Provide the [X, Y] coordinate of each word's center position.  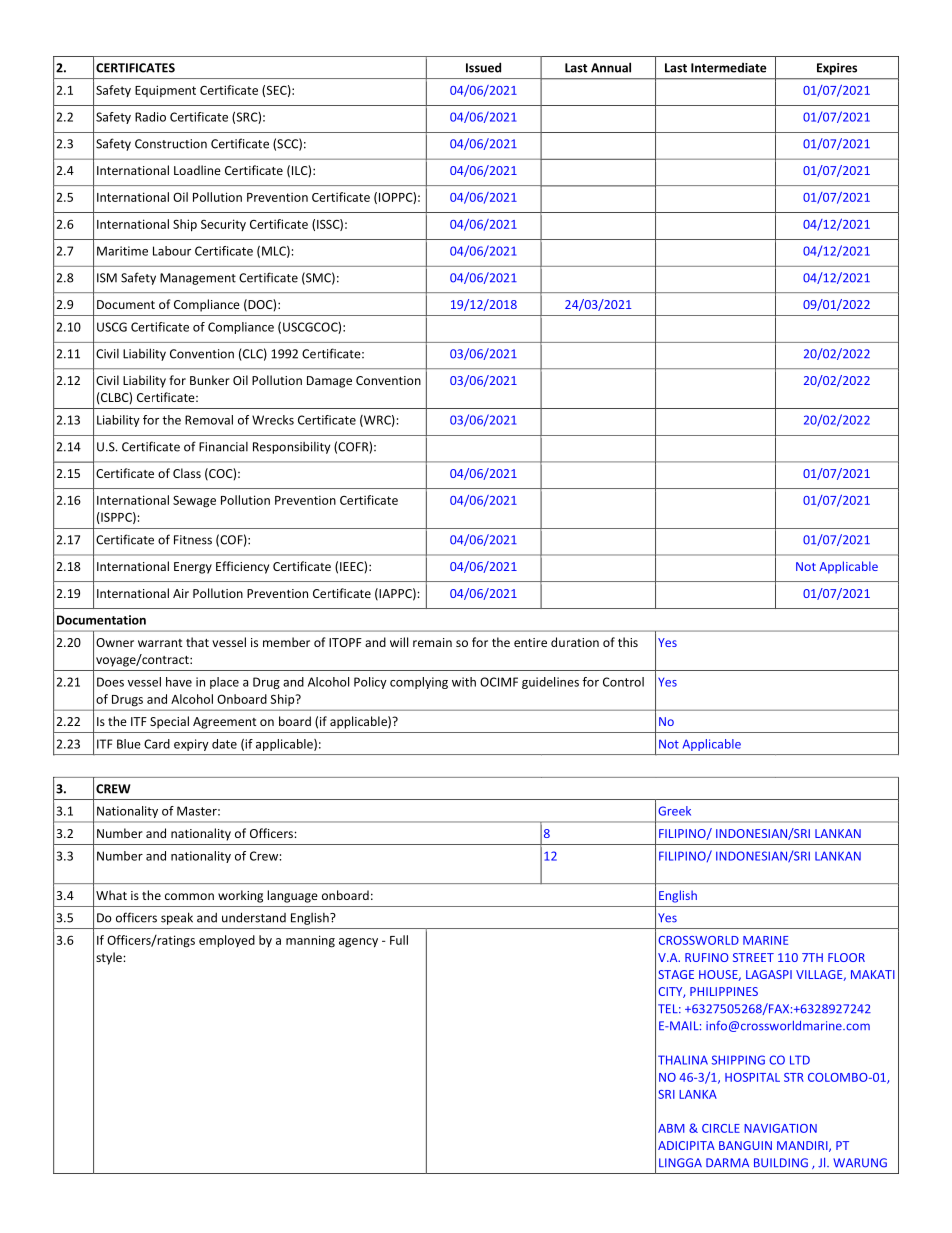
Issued [483, 67]
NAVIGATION [780, 1128]
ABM [671, 1128]
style [110, 958]
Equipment [165, 91]
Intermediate [729, 68]
